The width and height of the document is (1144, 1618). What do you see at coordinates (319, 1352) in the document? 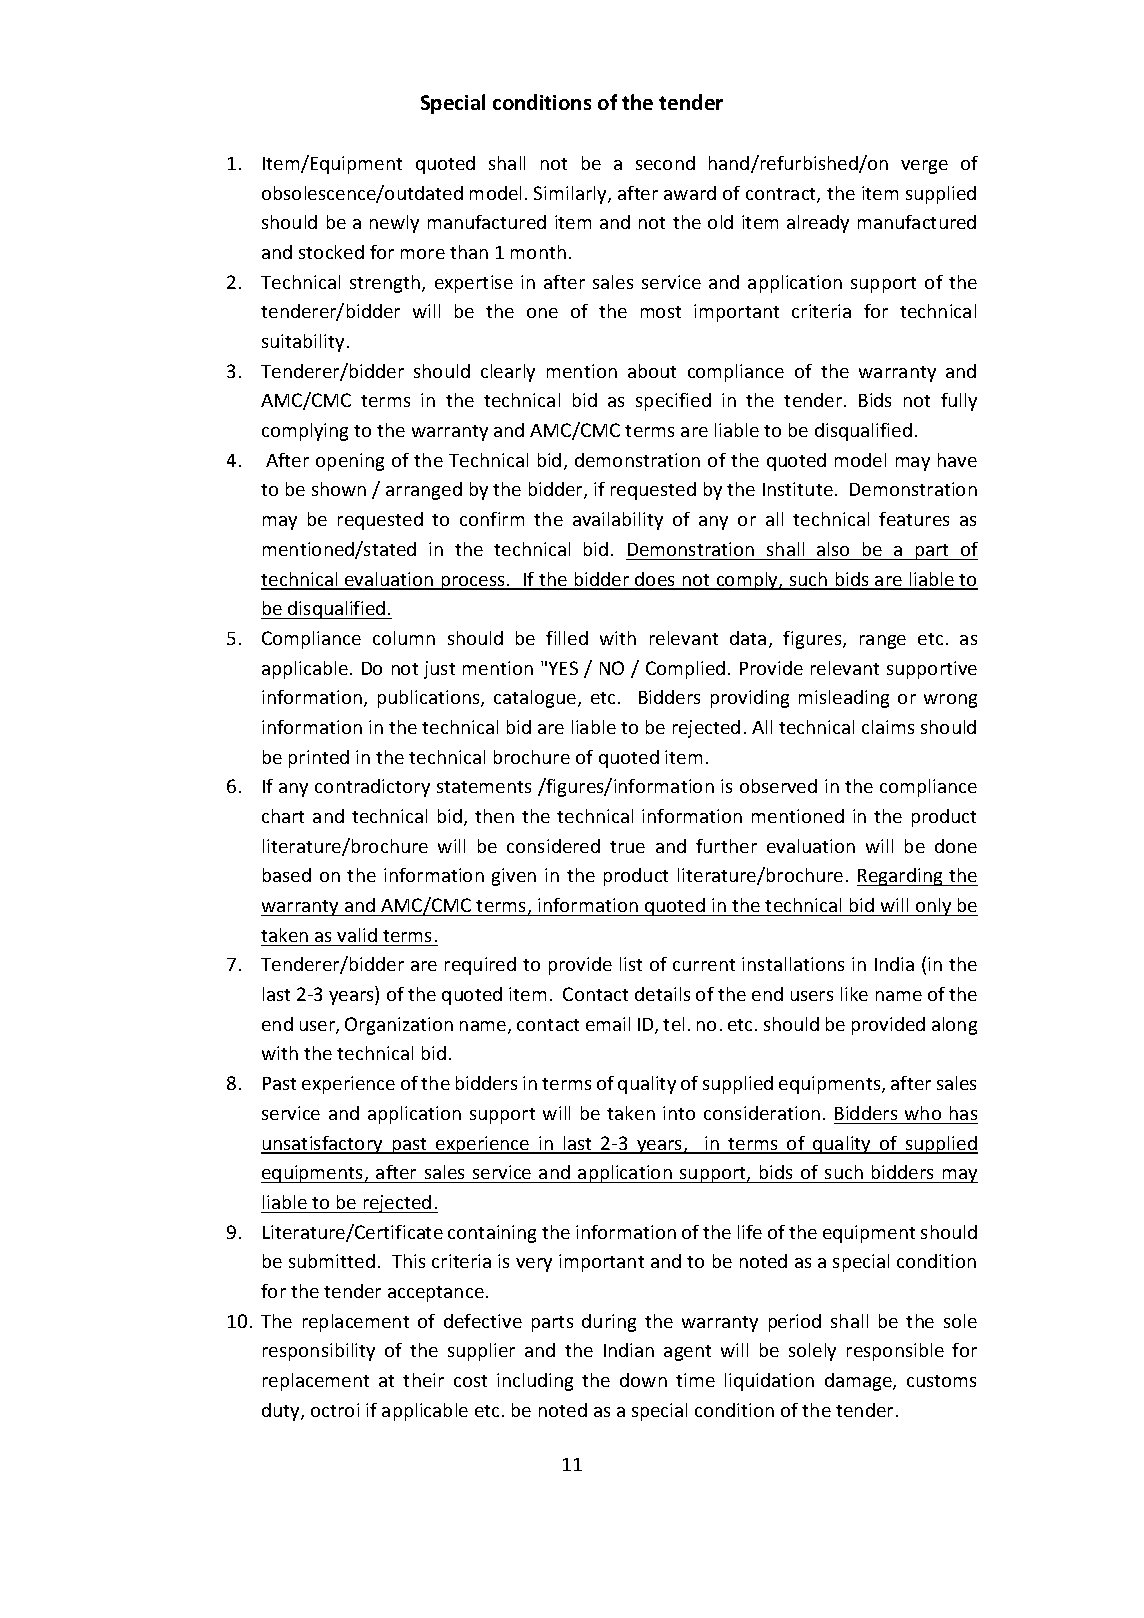
I see `responsibility` at bounding box center [319, 1352].
